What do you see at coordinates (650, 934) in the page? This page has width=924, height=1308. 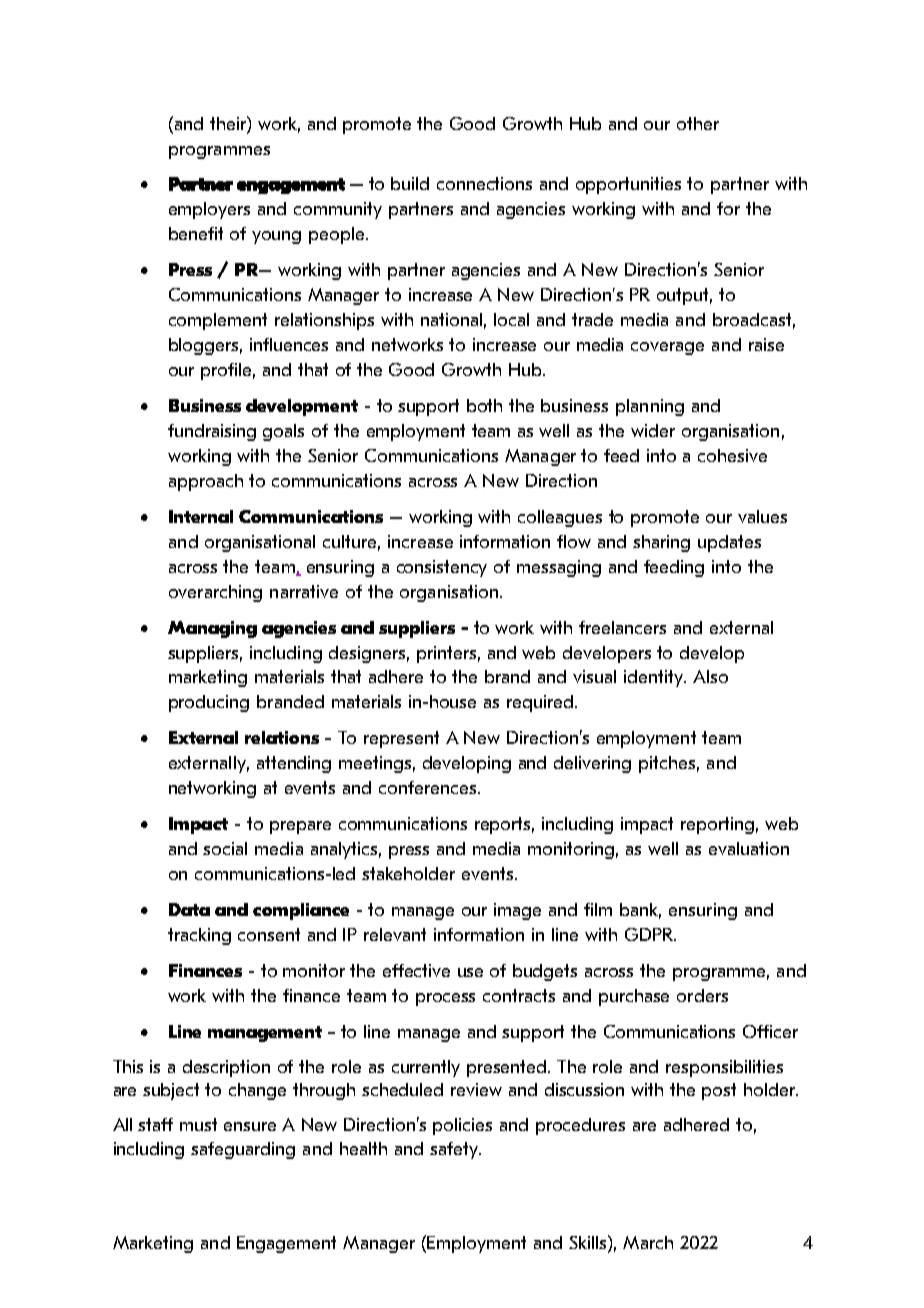 I see `GDPR` at bounding box center [650, 934].
